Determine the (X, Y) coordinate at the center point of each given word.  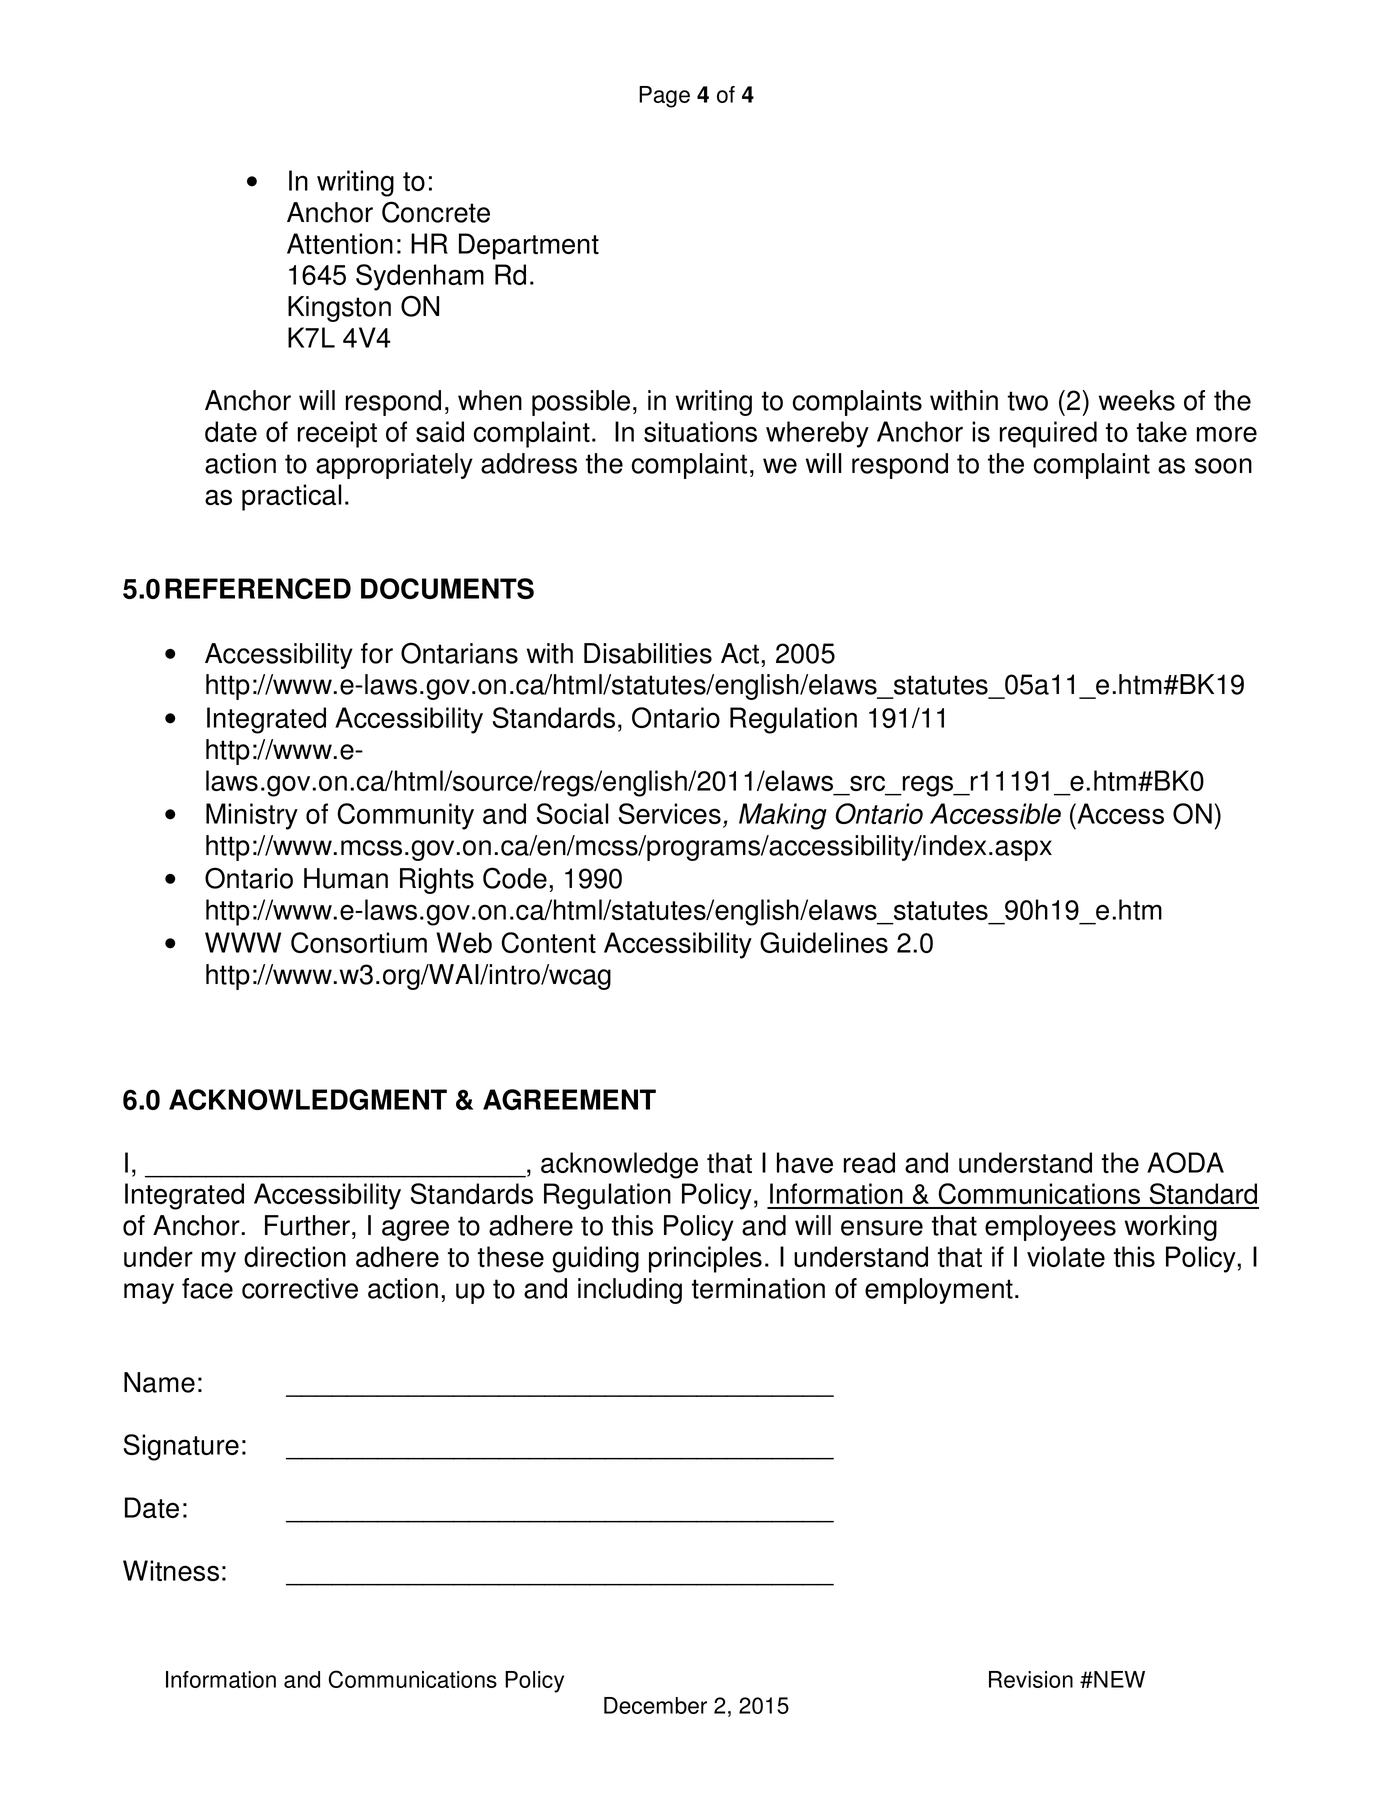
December (655, 1705)
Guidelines (824, 942)
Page (664, 97)
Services (670, 813)
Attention (340, 243)
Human (346, 878)
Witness (171, 1570)
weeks (1137, 400)
